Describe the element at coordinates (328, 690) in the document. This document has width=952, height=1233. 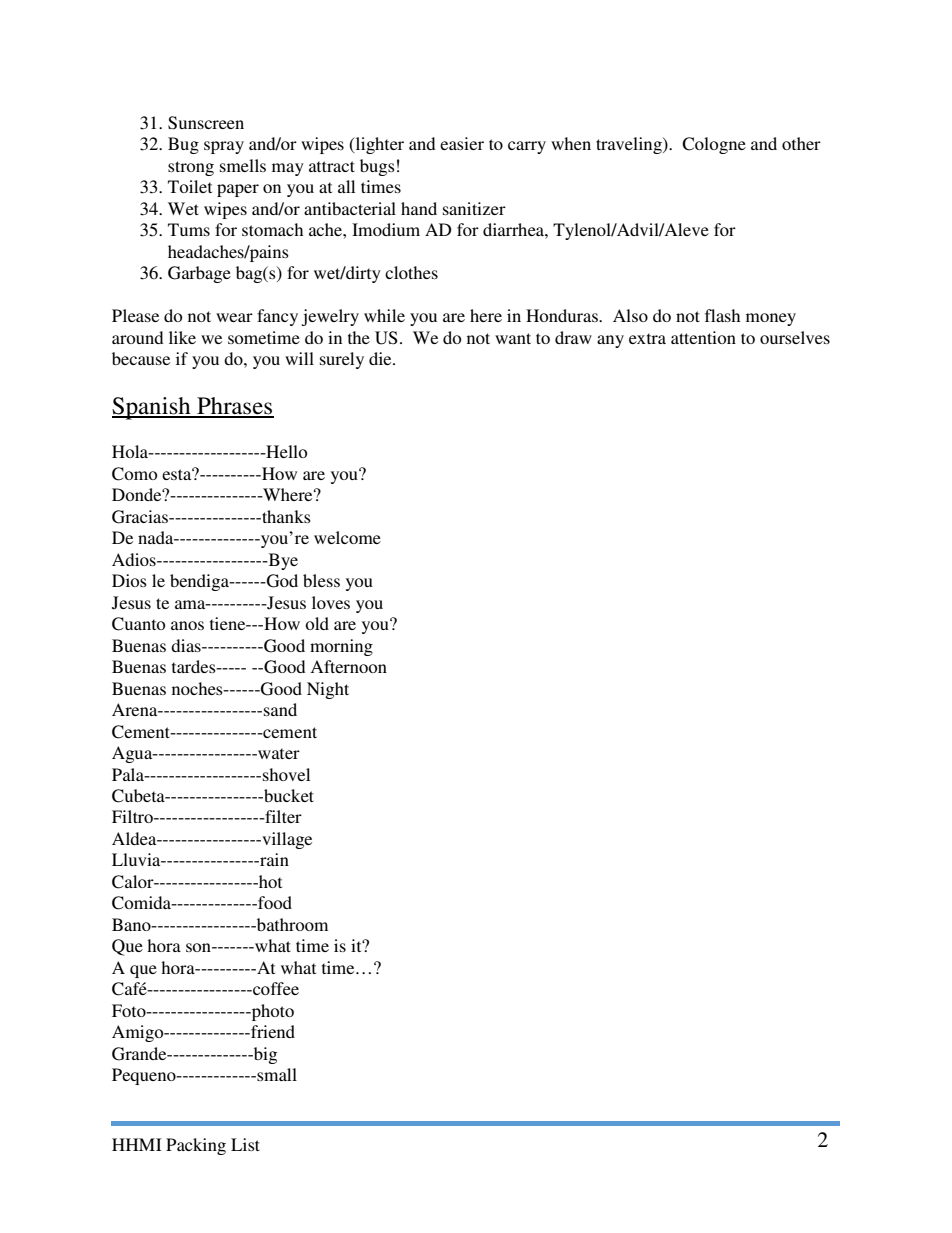
I see `Night` at that location.
